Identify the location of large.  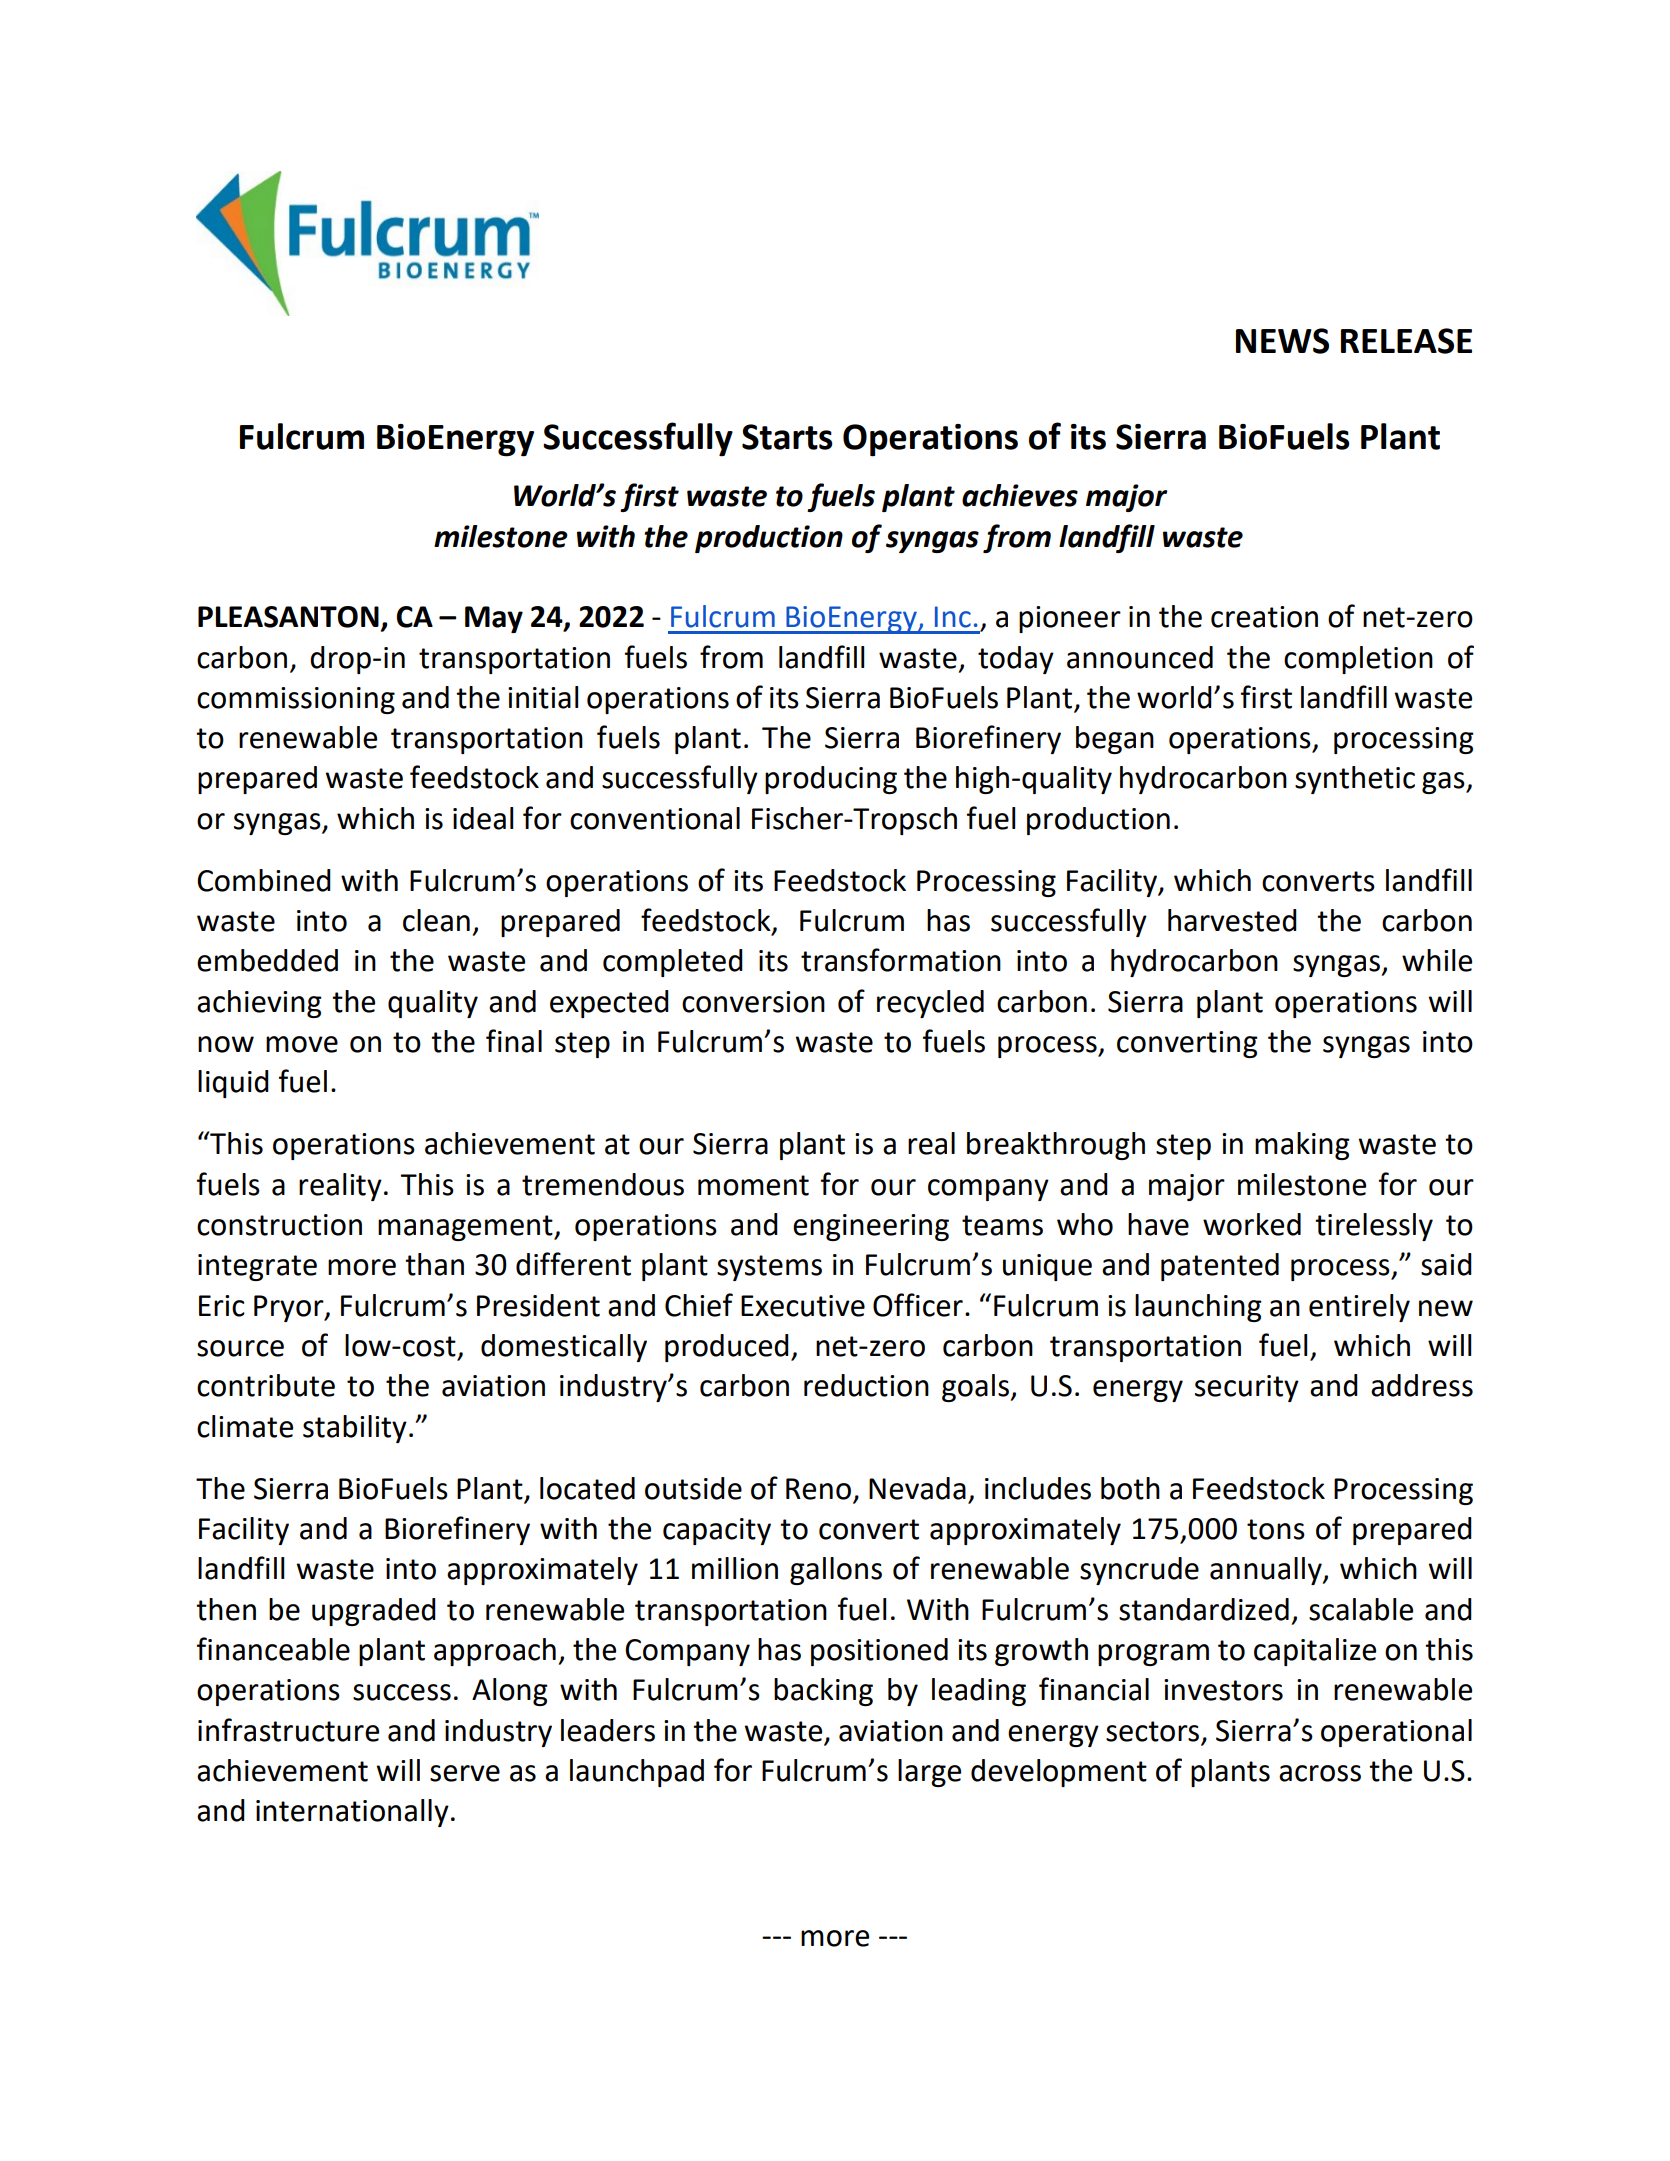
(929, 1773).
